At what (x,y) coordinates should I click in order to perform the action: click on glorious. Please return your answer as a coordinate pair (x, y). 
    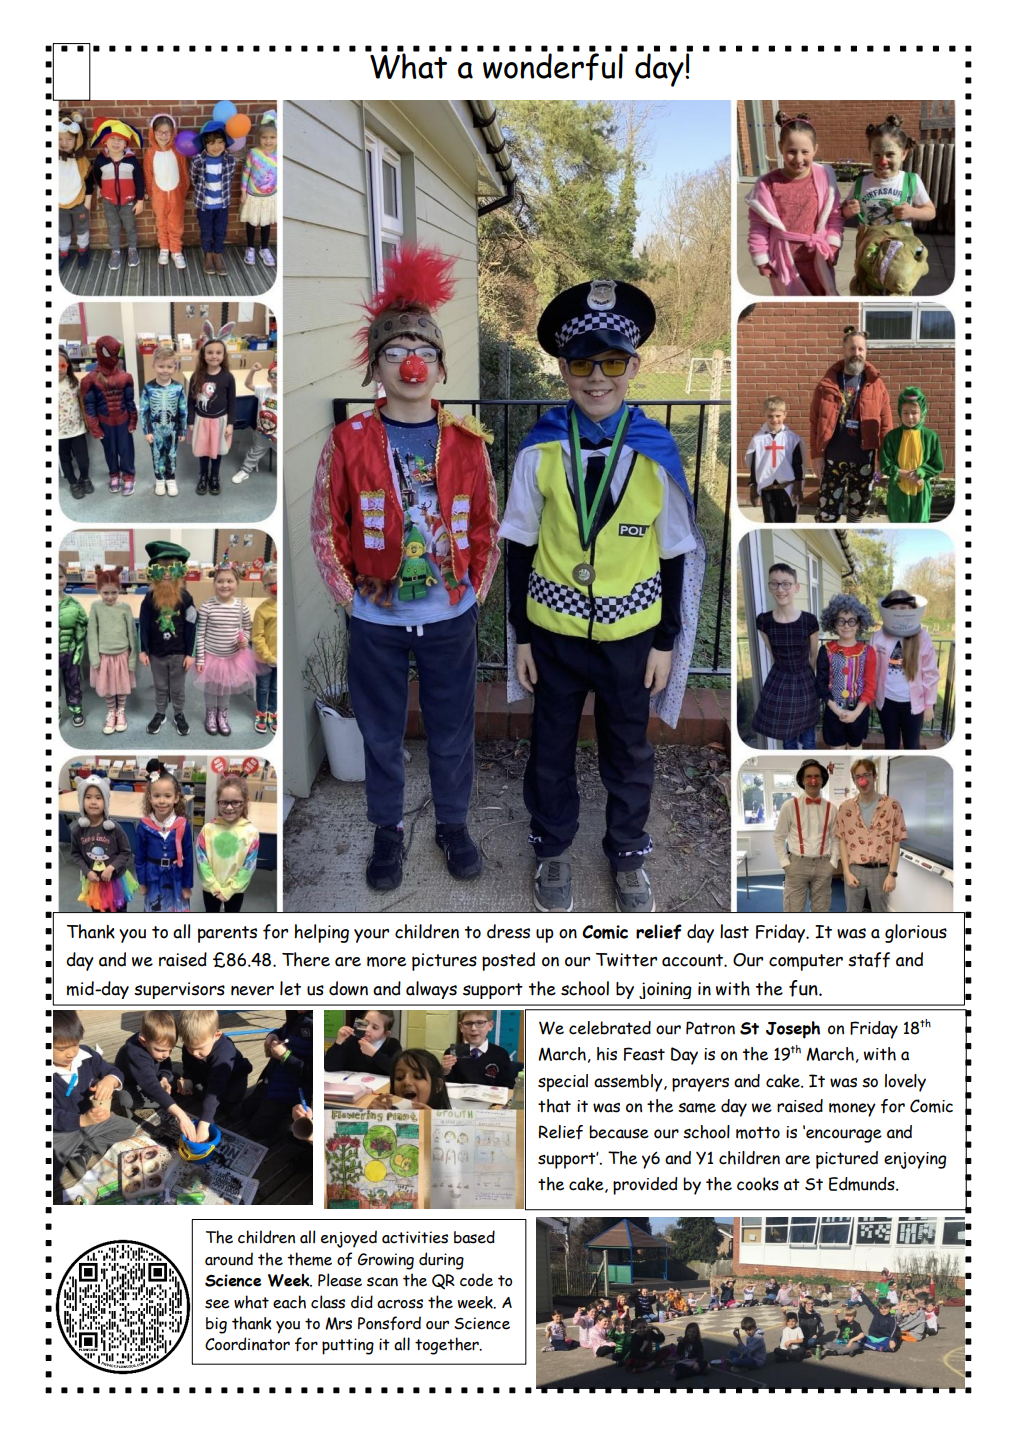
    Looking at the image, I should click on (916, 933).
